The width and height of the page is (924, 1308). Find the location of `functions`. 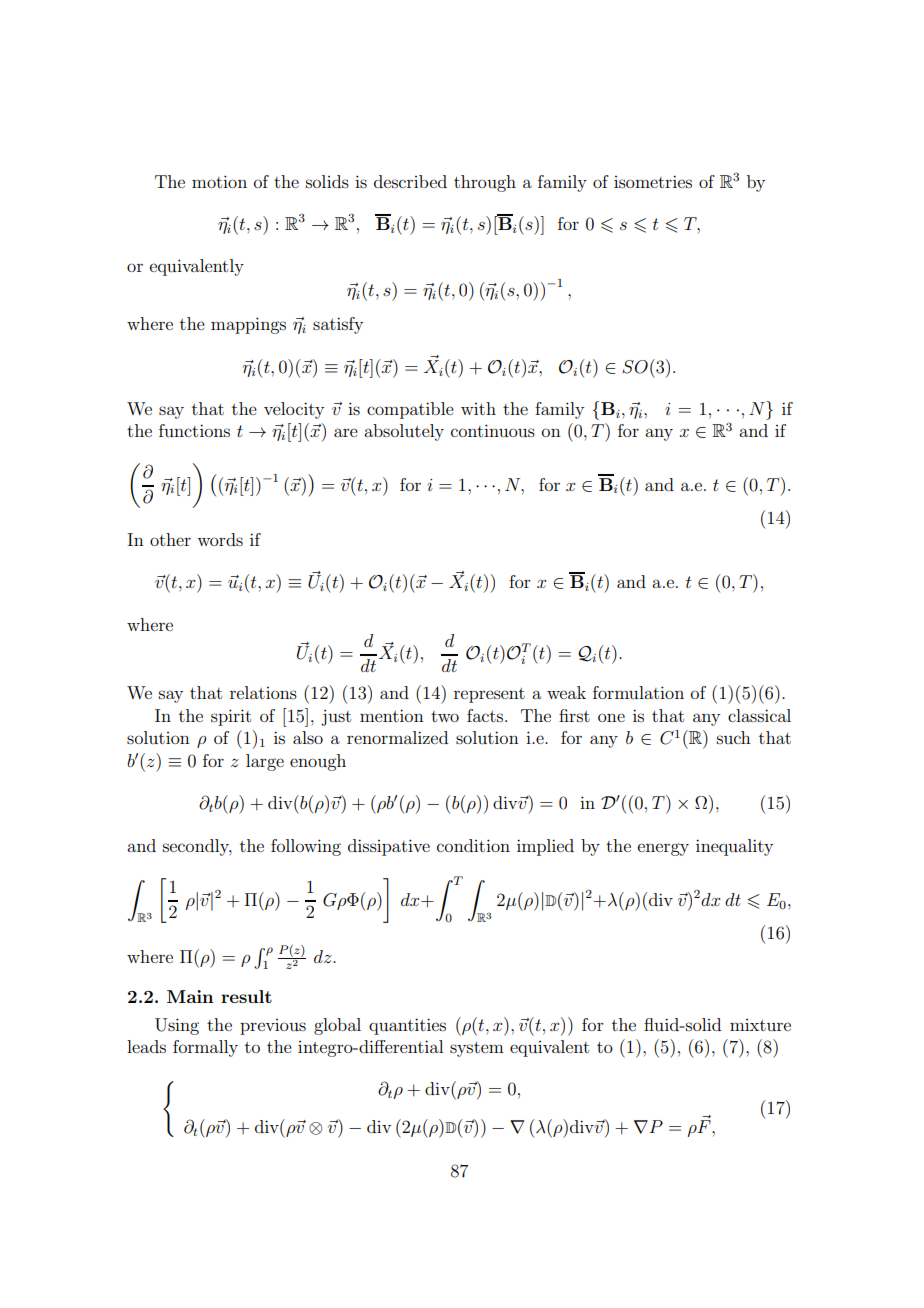

functions is located at coordinates (194, 430).
